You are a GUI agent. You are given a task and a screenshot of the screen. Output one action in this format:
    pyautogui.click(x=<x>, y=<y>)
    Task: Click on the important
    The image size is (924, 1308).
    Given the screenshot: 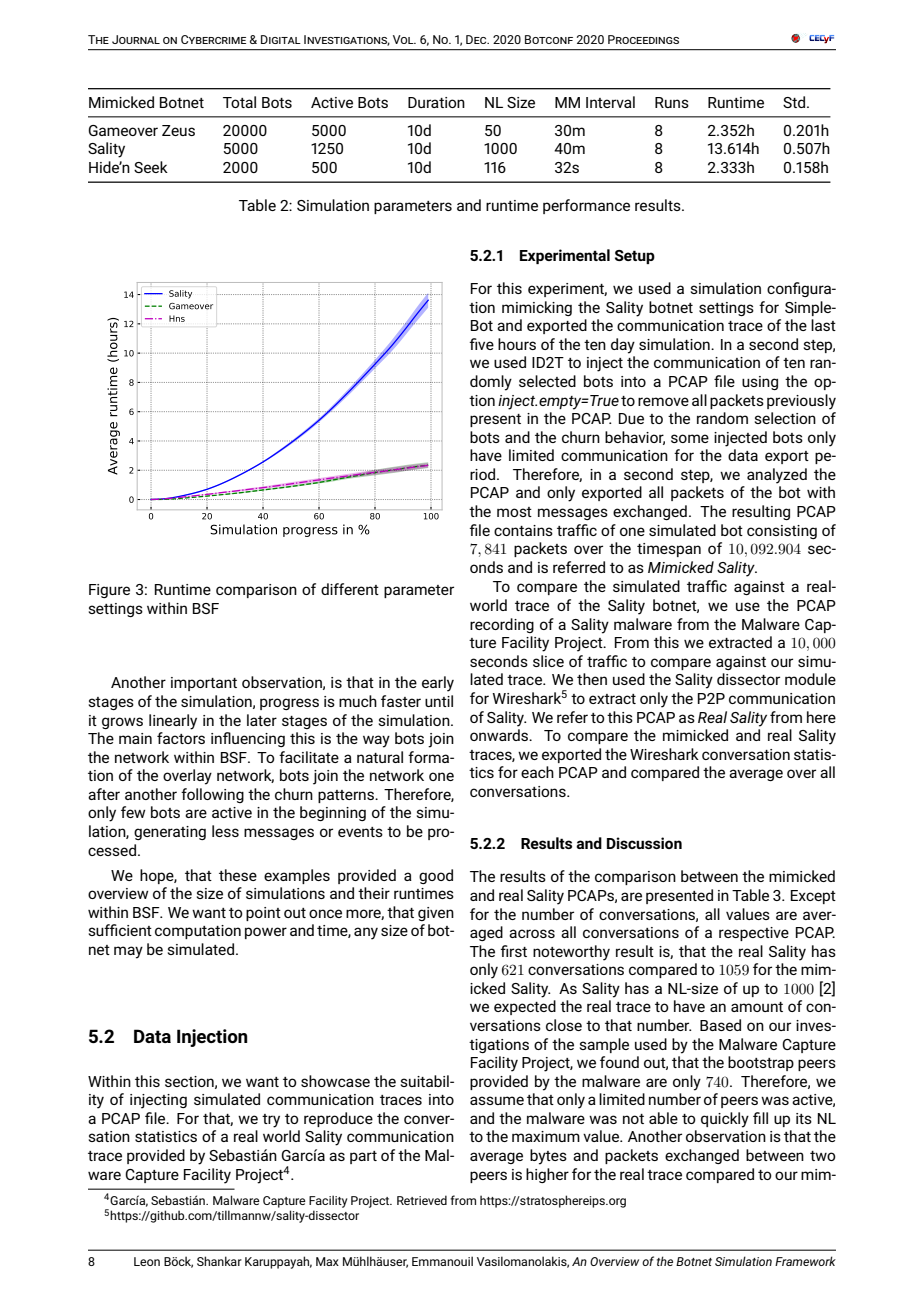 What is the action you would take?
    pyautogui.click(x=204, y=684)
